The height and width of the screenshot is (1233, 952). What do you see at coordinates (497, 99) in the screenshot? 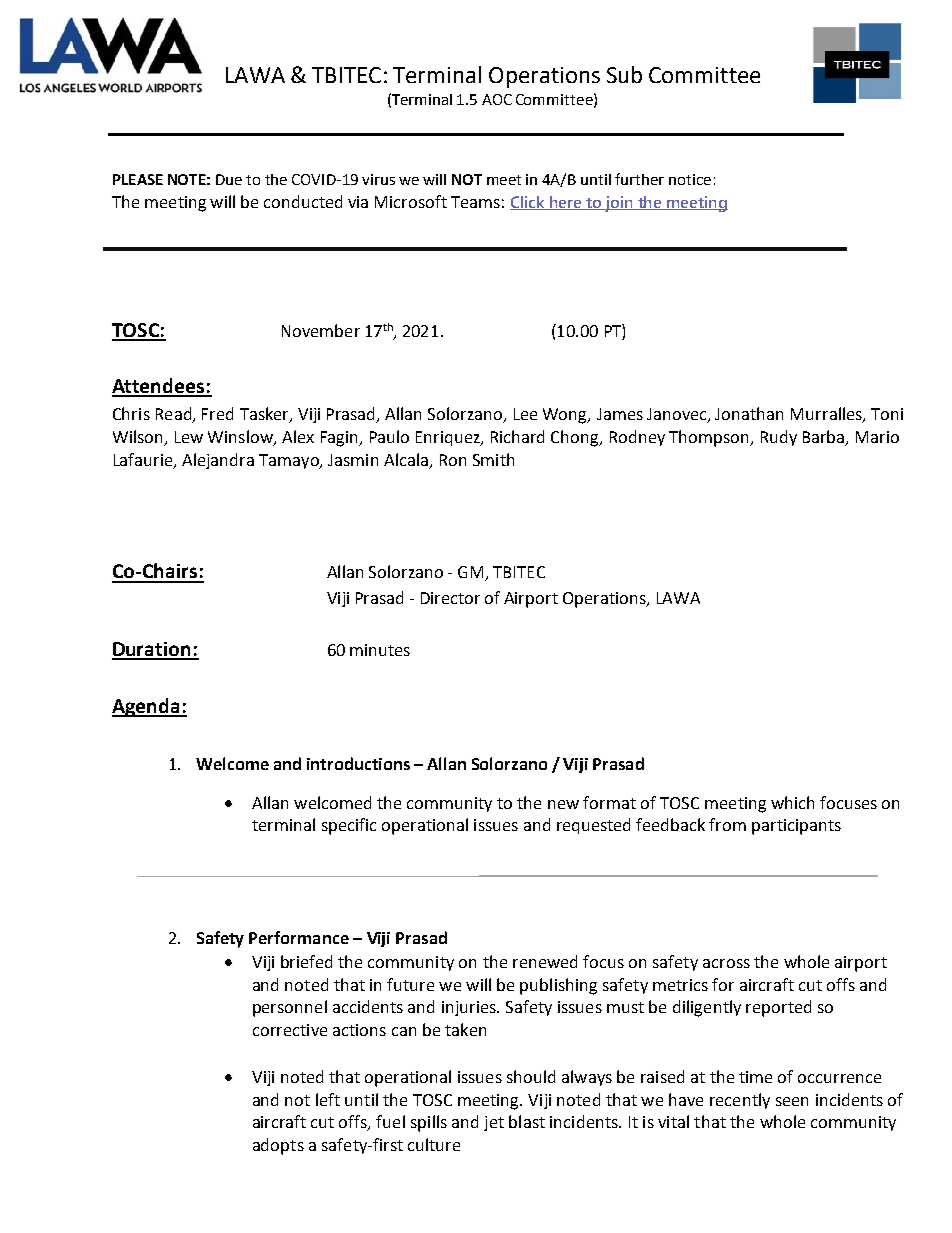
I see `AOC` at bounding box center [497, 99].
